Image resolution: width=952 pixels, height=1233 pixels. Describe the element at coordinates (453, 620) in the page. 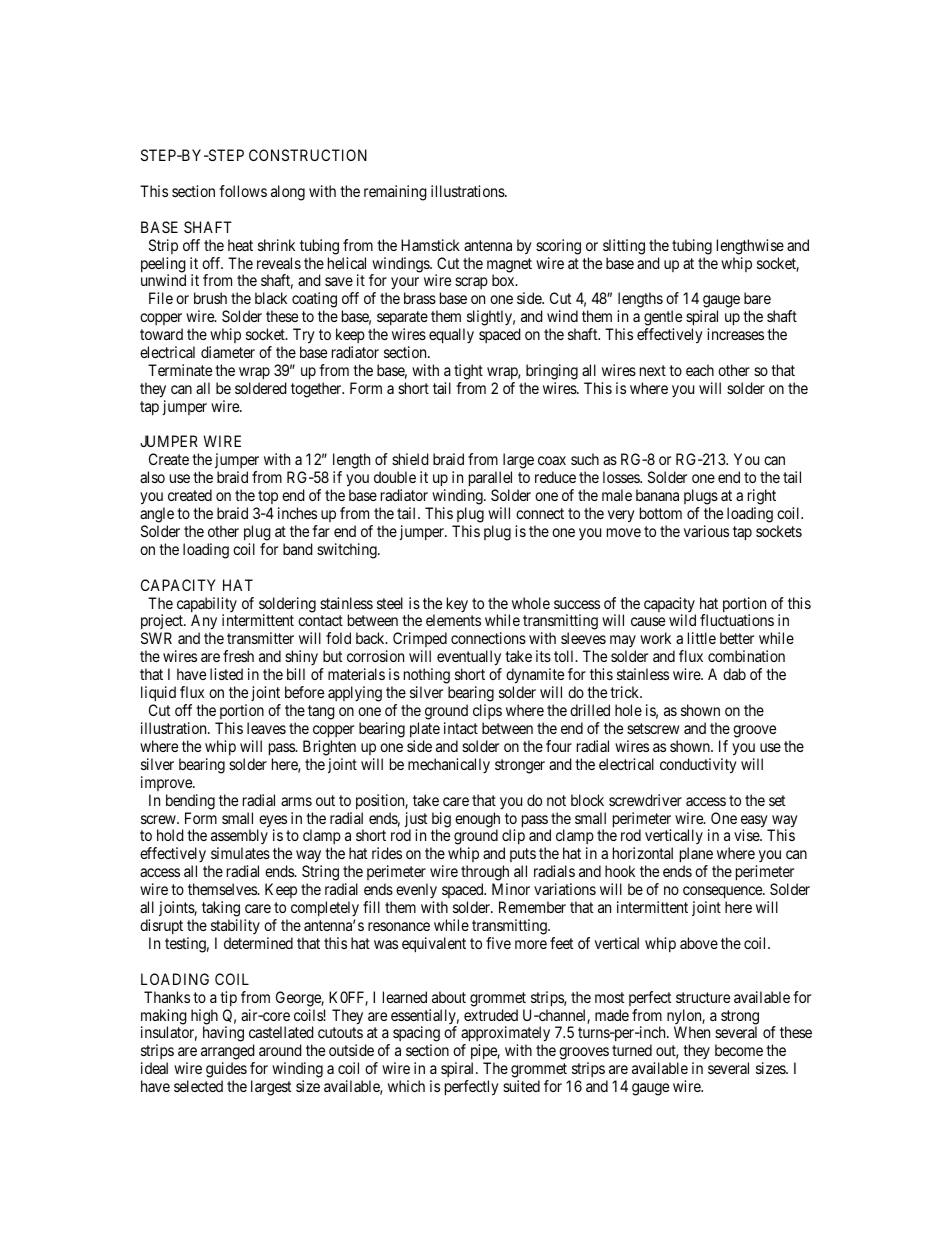

I see `elements` at that location.
